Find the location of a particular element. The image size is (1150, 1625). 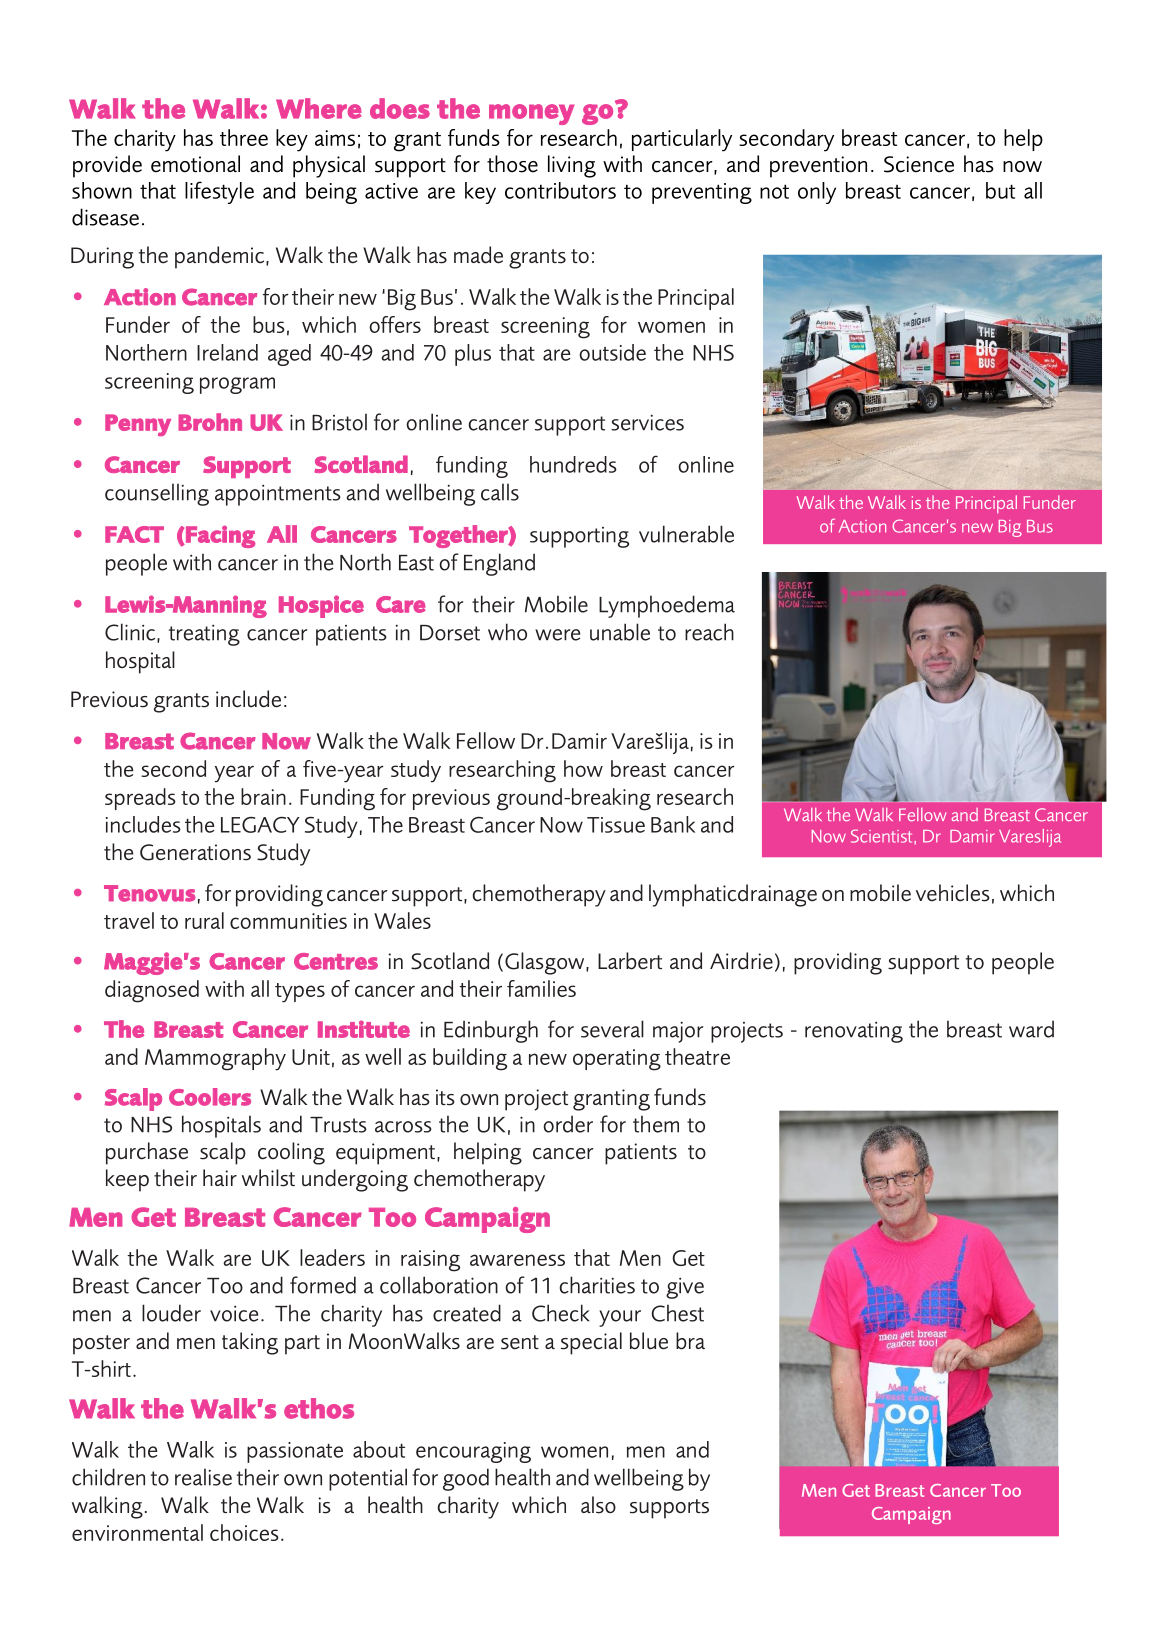

hundreds is located at coordinates (573, 464).
